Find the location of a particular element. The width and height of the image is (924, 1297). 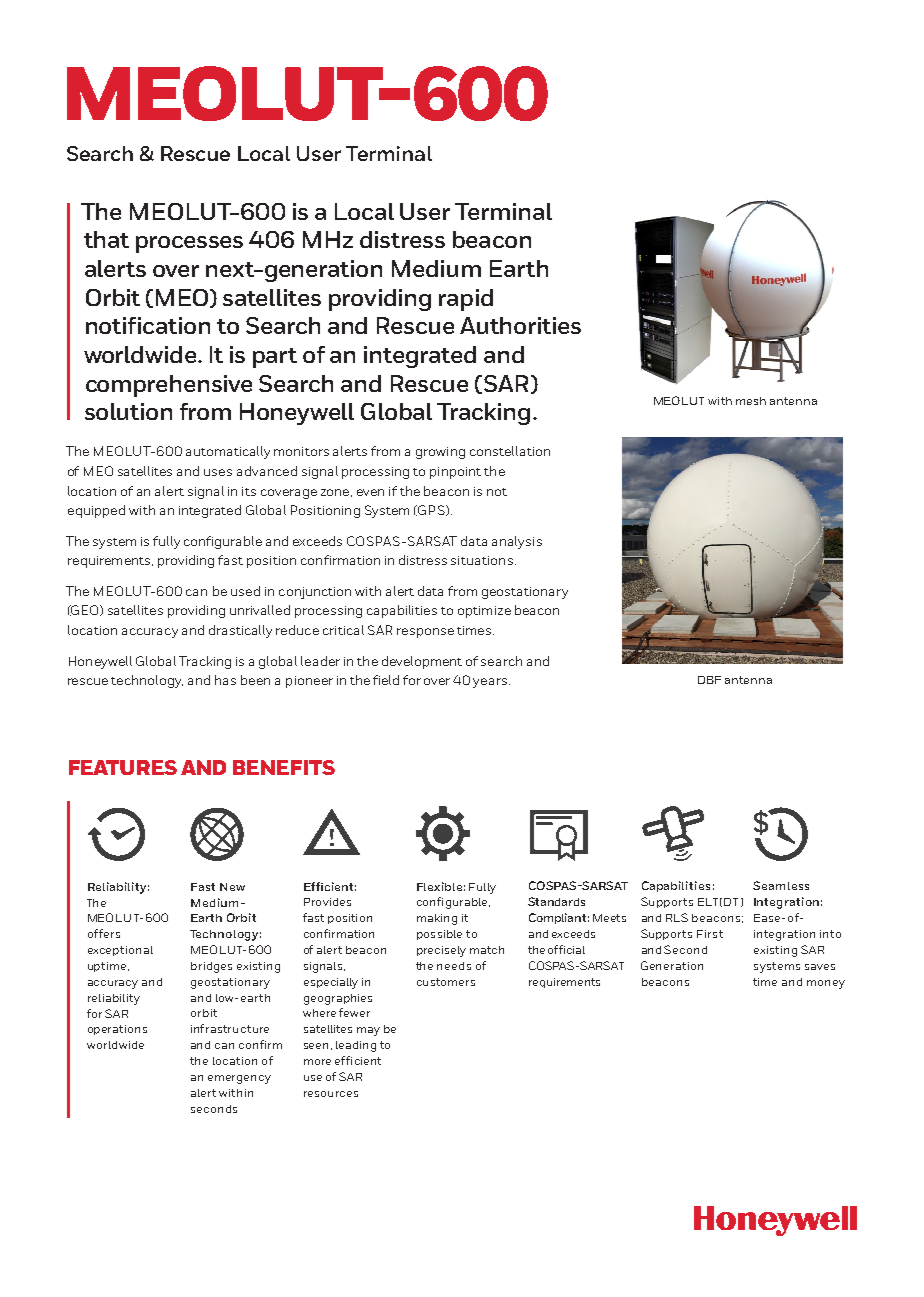

rapid is located at coordinates (466, 300).
